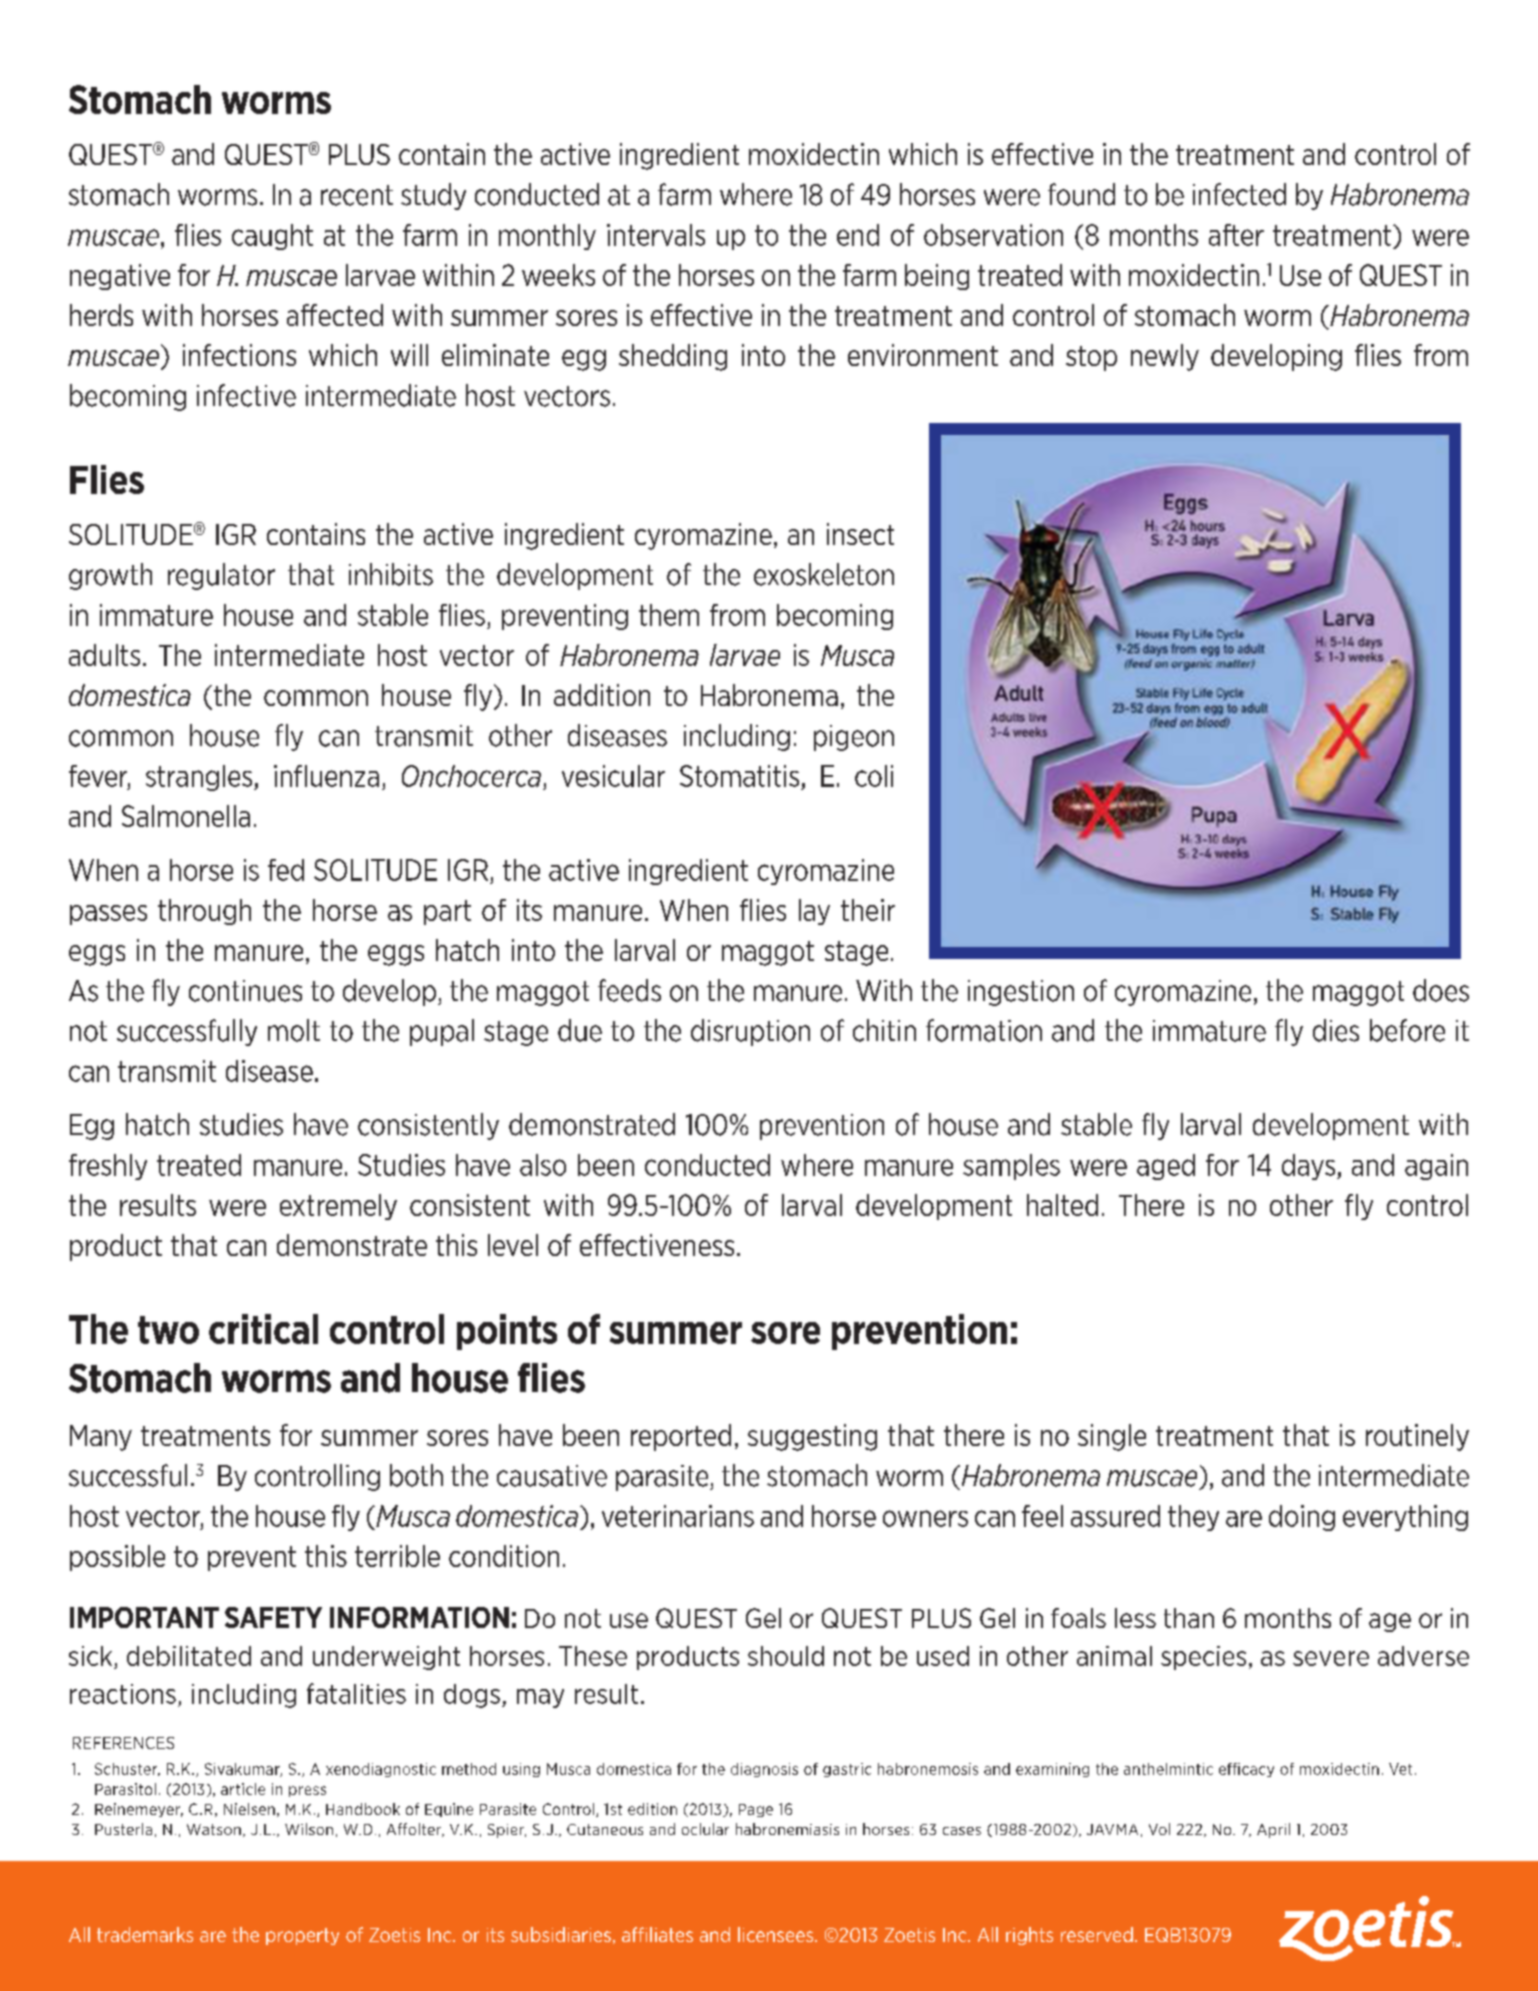 The width and height of the document is (1538, 1991). What do you see at coordinates (669, 615) in the document?
I see `them` at bounding box center [669, 615].
